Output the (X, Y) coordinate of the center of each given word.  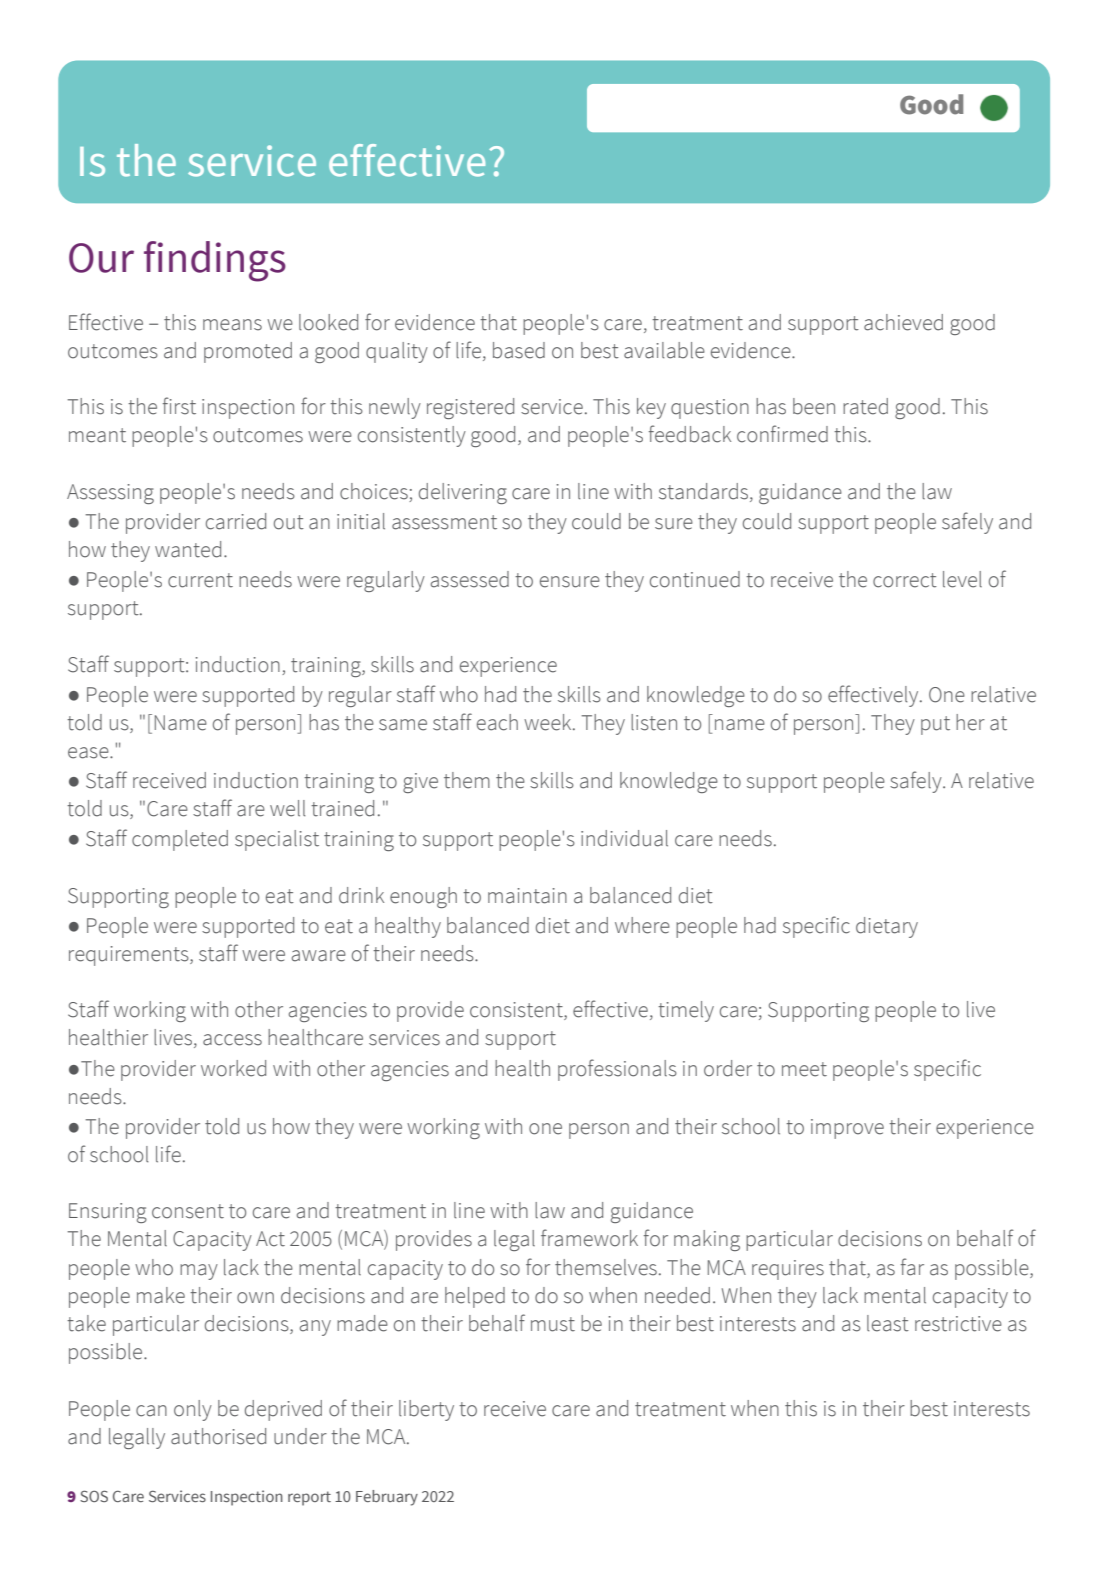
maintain (527, 896)
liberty (426, 1410)
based (519, 350)
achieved (903, 322)
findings (215, 261)
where (642, 925)
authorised (218, 1436)
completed (180, 840)
